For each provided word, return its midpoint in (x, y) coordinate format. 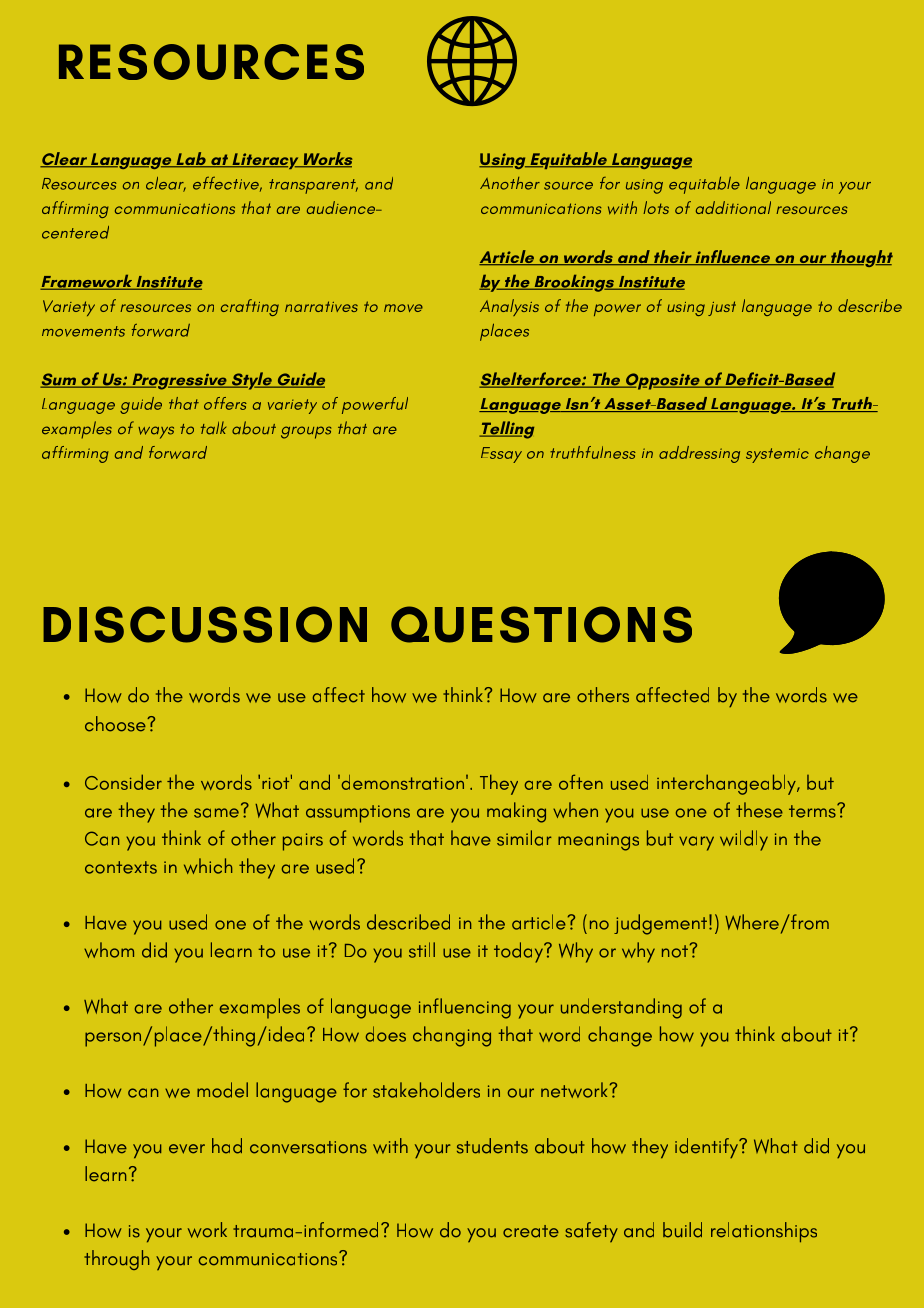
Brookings (574, 283)
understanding (621, 1008)
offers (225, 403)
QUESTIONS (541, 624)
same (216, 813)
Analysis (509, 307)
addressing (699, 454)
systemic (777, 455)
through (116, 1260)
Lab (191, 160)
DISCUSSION (205, 624)
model (222, 1090)
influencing (465, 1008)
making (516, 812)
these (759, 810)
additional (733, 207)
